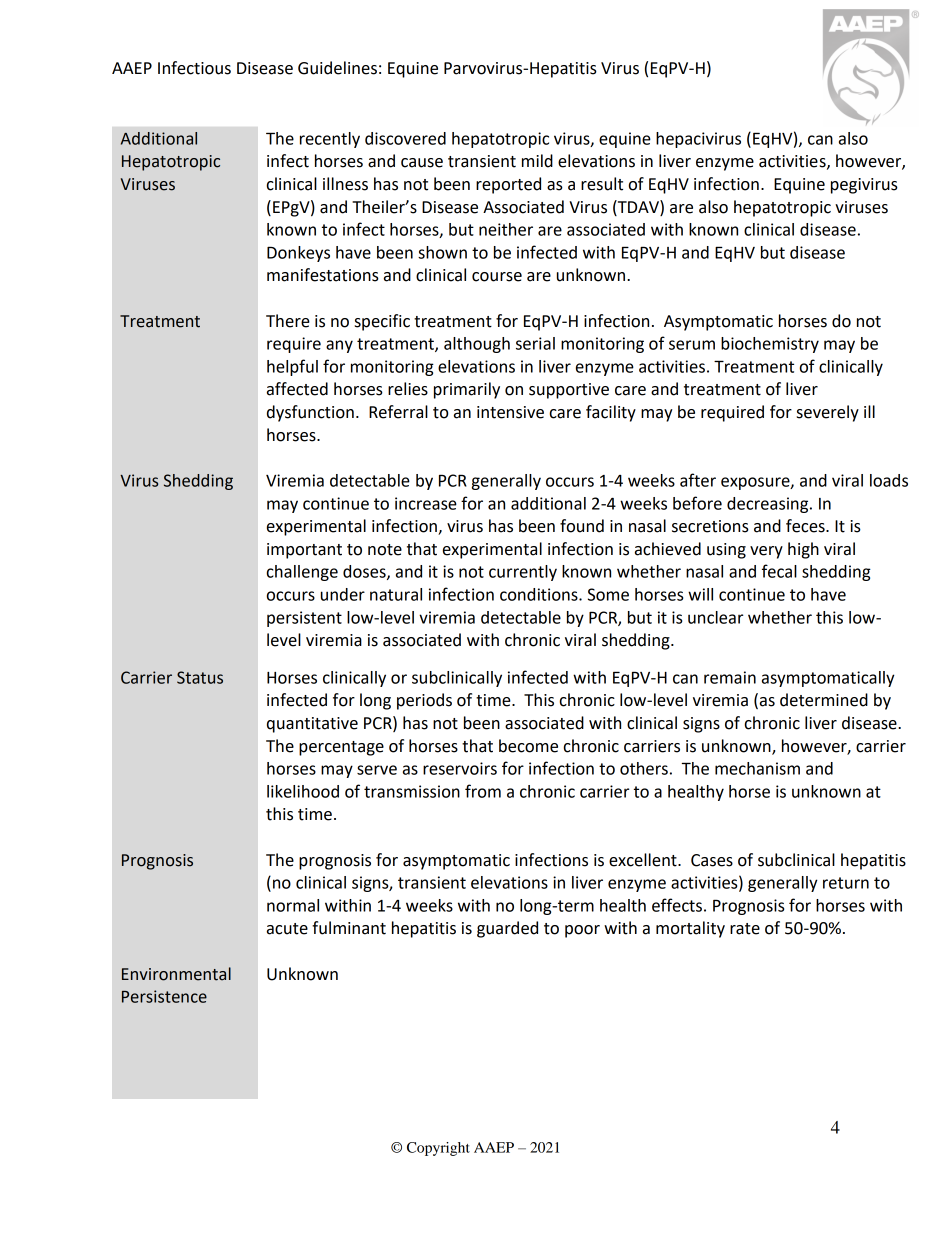 The image size is (952, 1233). Describe the element at coordinates (537, 161) in the screenshot. I see `mild` at that location.
